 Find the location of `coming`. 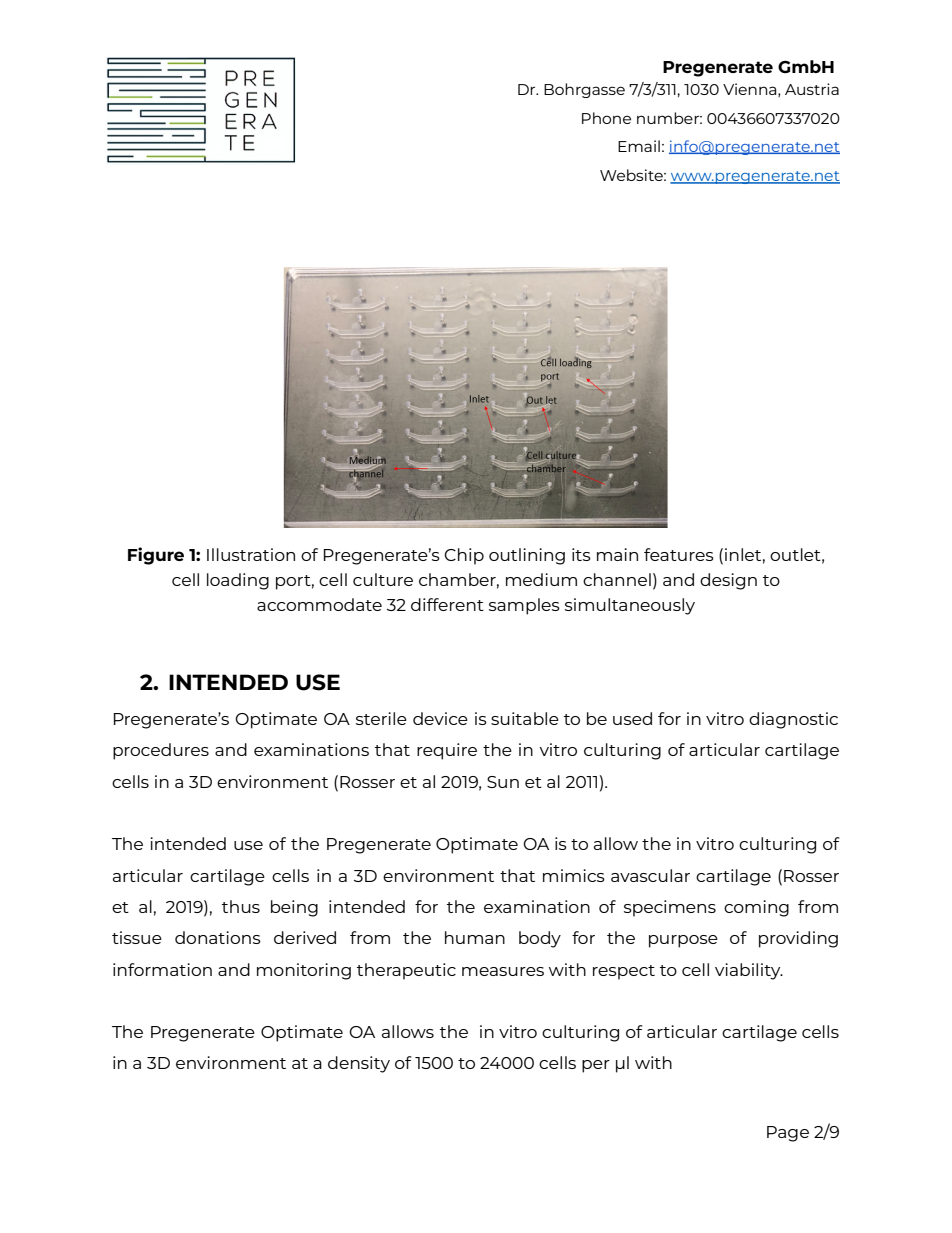

coming is located at coordinates (756, 908).
